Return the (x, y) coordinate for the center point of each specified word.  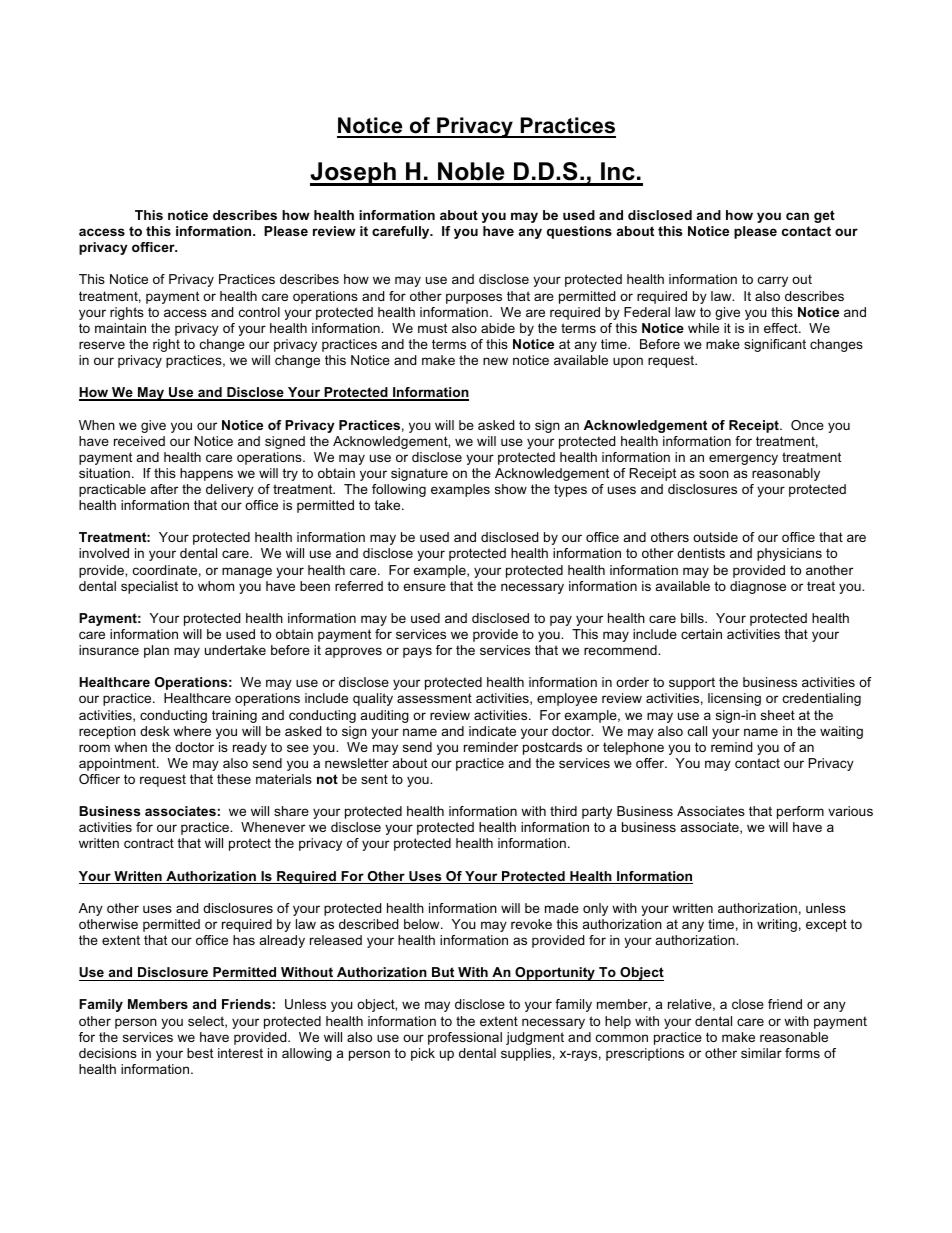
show (511, 489)
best (200, 1053)
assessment (434, 698)
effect (782, 328)
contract (149, 843)
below (423, 924)
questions (579, 232)
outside (715, 537)
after (164, 489)
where (192, 731)
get (824, 216)
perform (800, 812)
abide (498, 328)
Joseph (354, 174)
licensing (734, 699)
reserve (102, 345)
